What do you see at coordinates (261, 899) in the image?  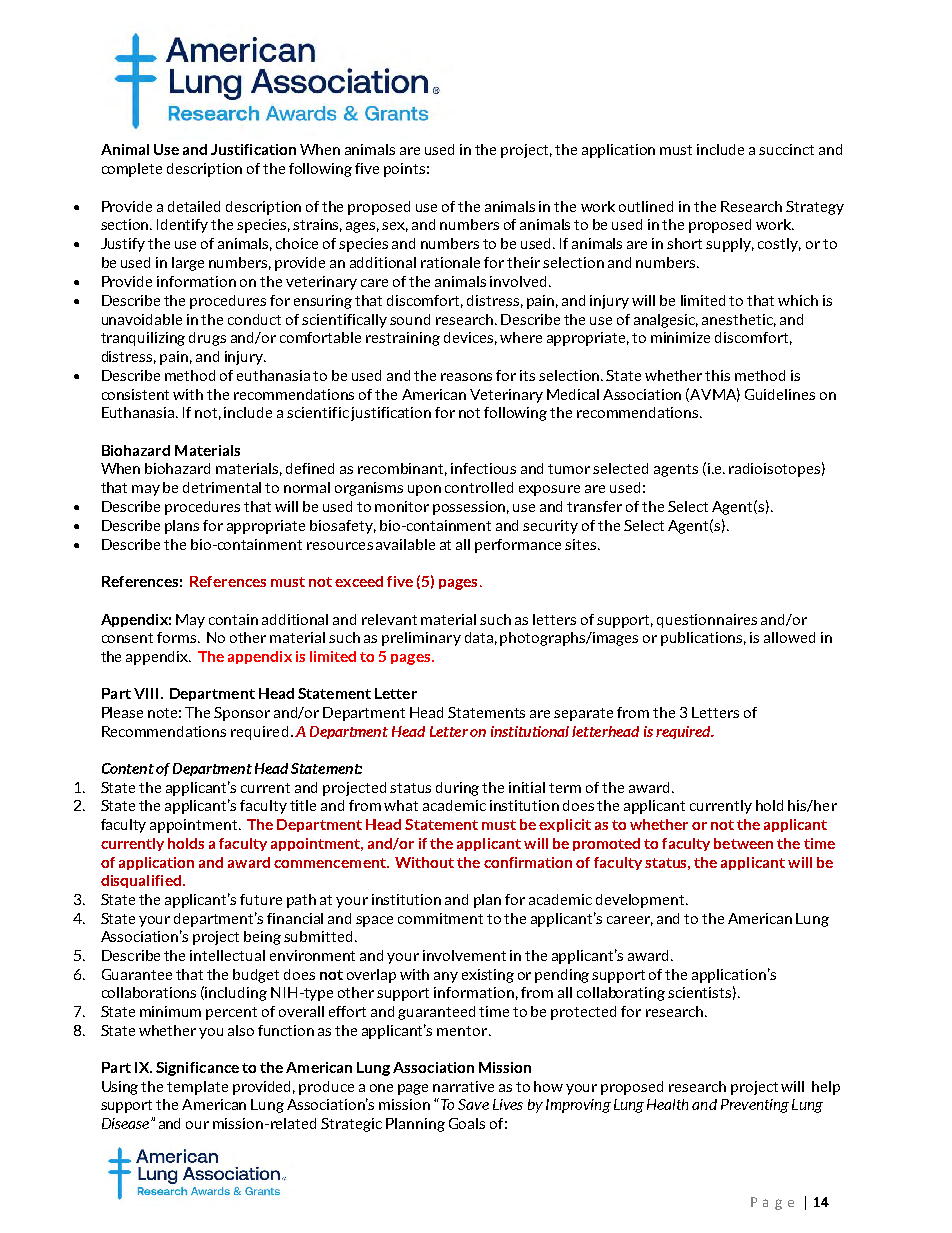 I see `future` at bounding box center [261, 899].
